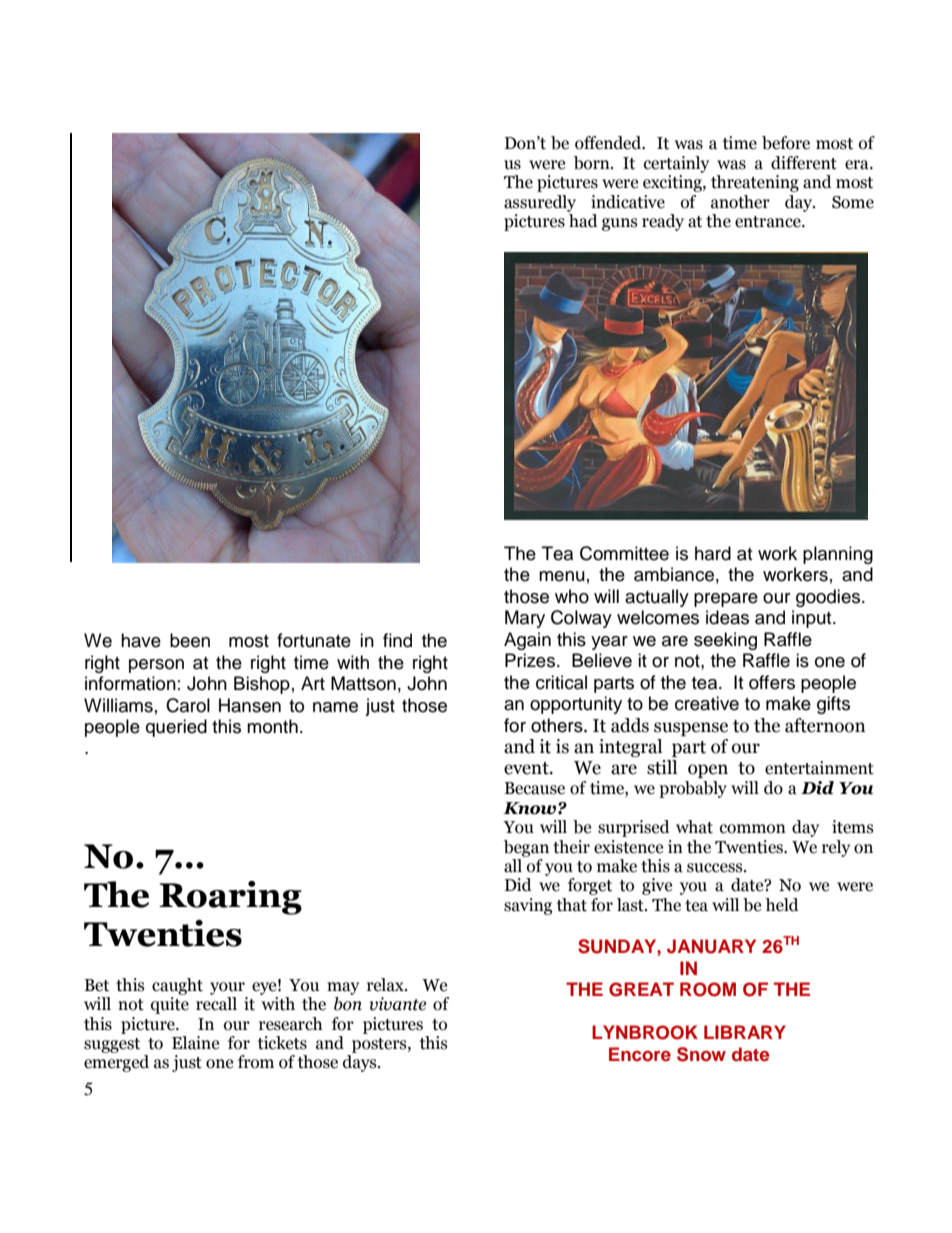 The image size is (952, 1233). I want to click on relax, so click(386, 985).
